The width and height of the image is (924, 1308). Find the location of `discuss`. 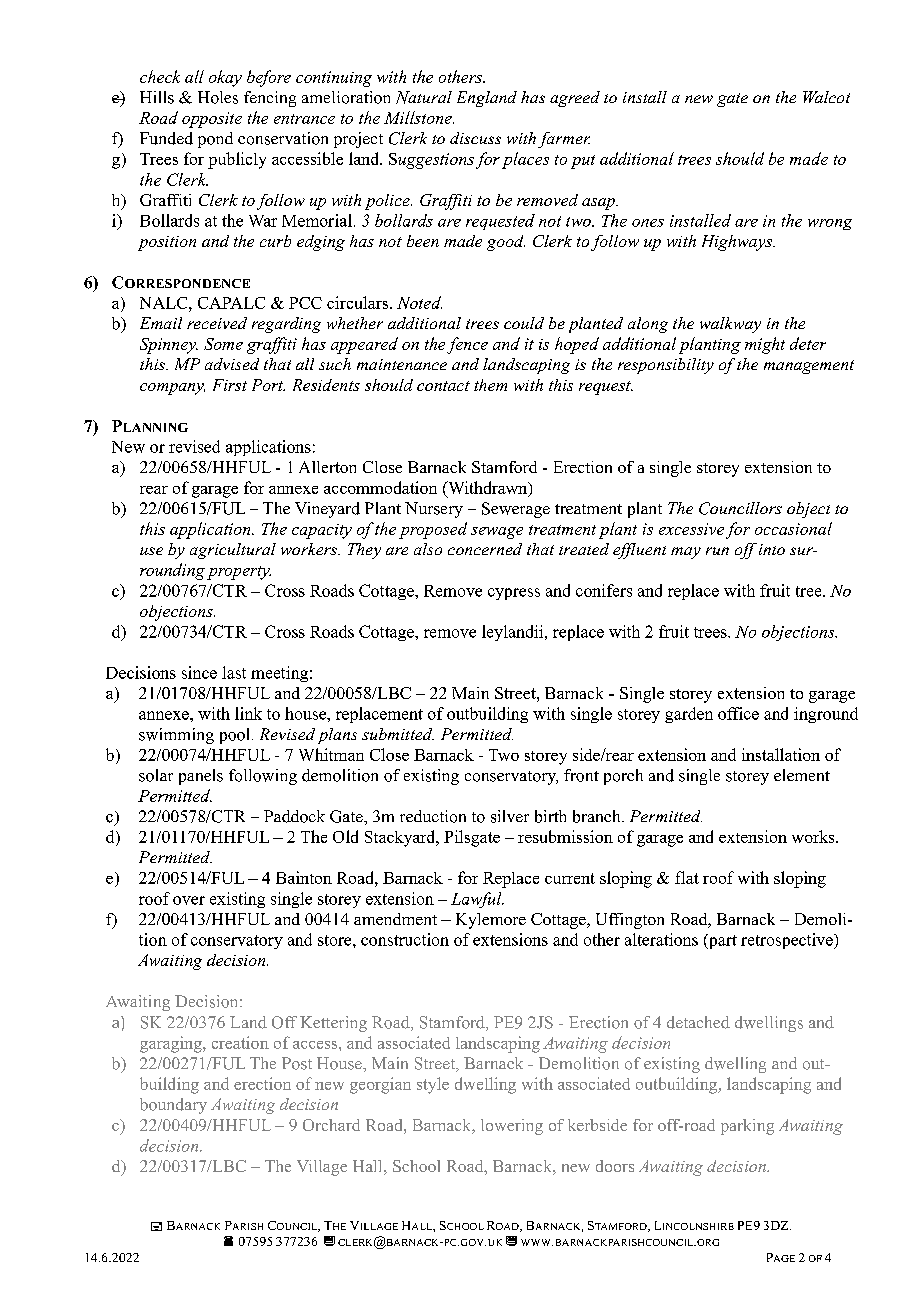

discuss is located at coordinates (475, 138).
